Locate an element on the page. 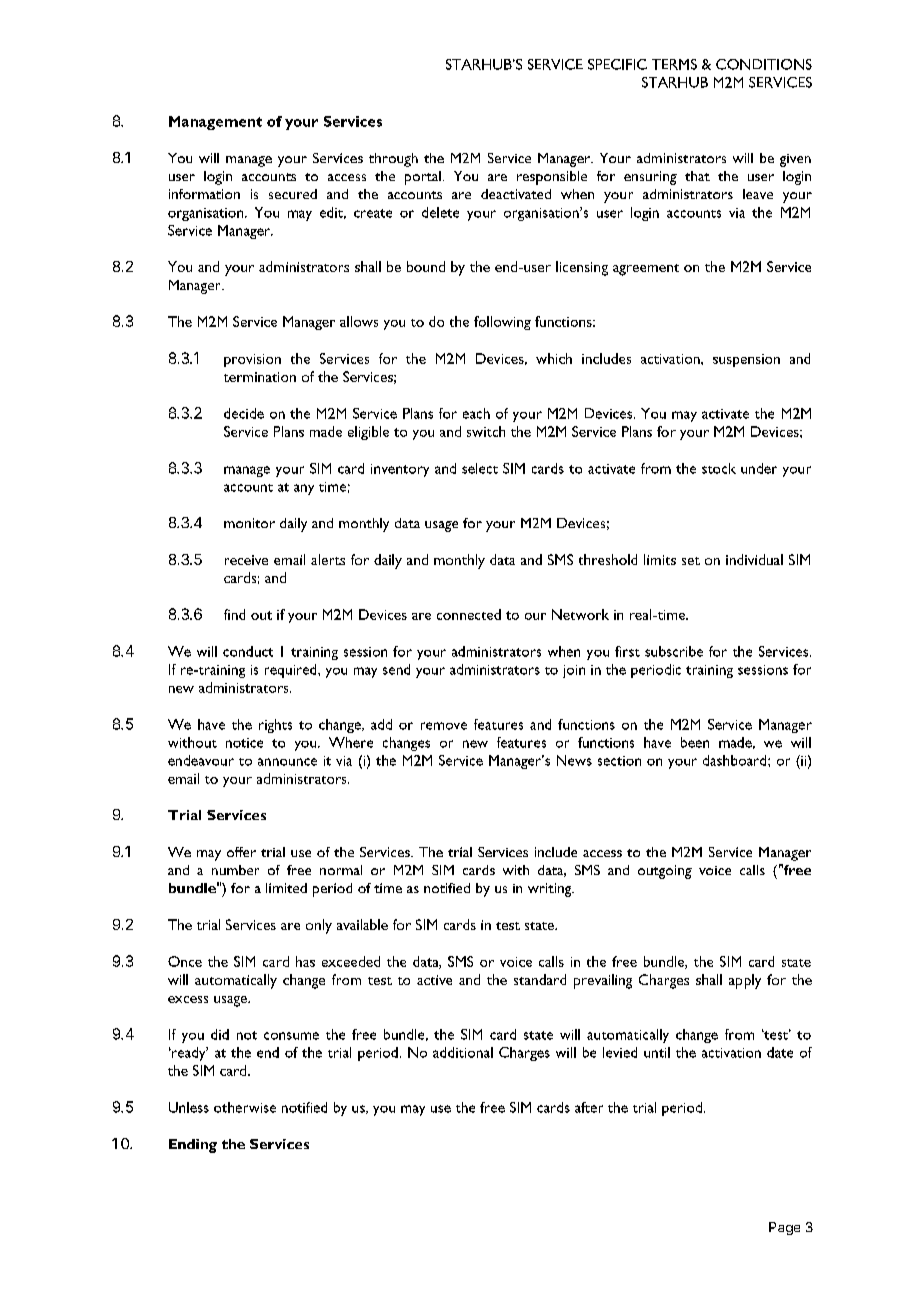  individual is located at coordinates (754, 559).
